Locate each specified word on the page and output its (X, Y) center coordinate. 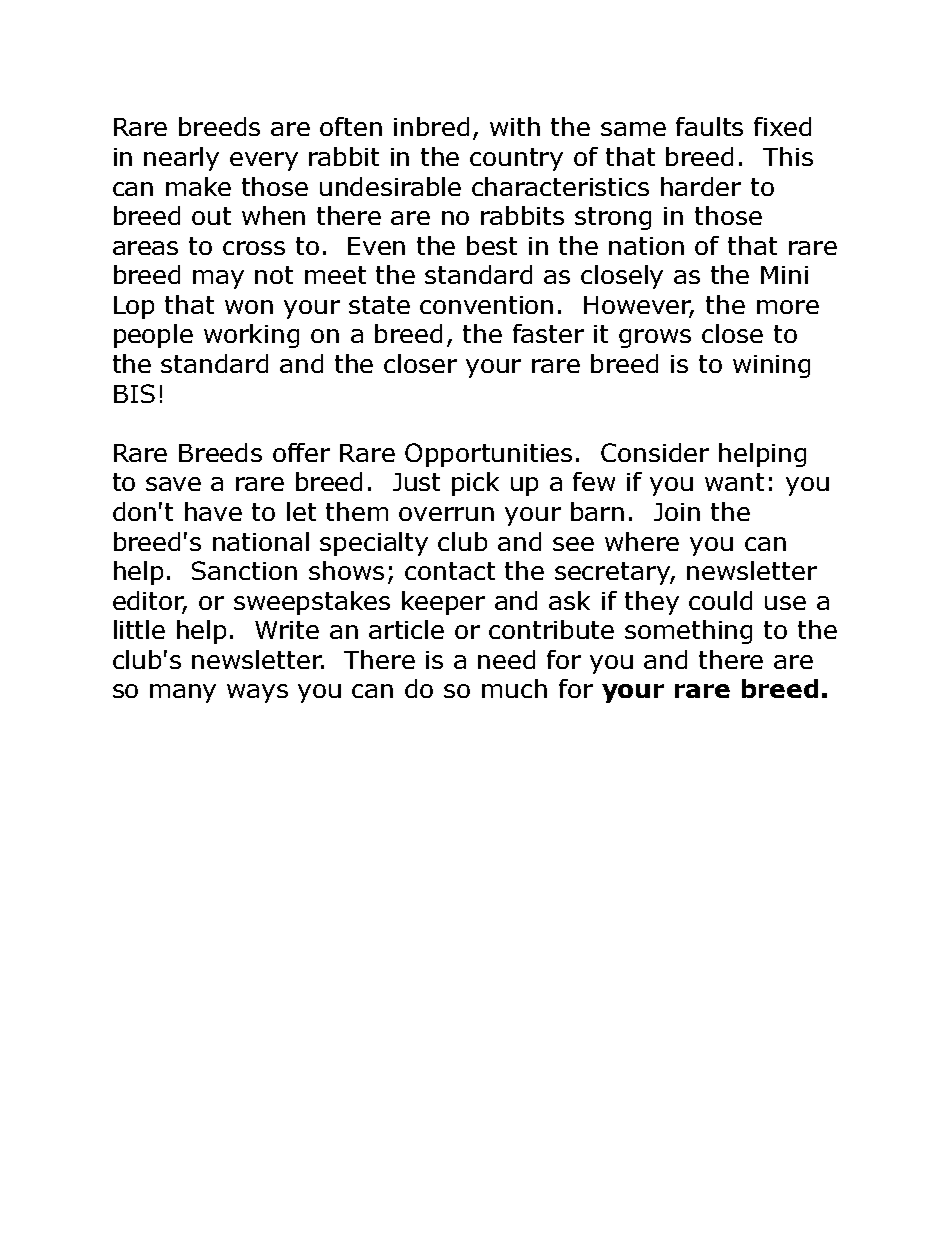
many (183, 693)
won (249, 307)
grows (655, 338)
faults (709, 126)
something (688, 632)
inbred (431, 126)
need (506, 659)
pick (475, 484)
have (213, 511)
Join (677, 512)
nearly (181, 159)
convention (486, 305)
